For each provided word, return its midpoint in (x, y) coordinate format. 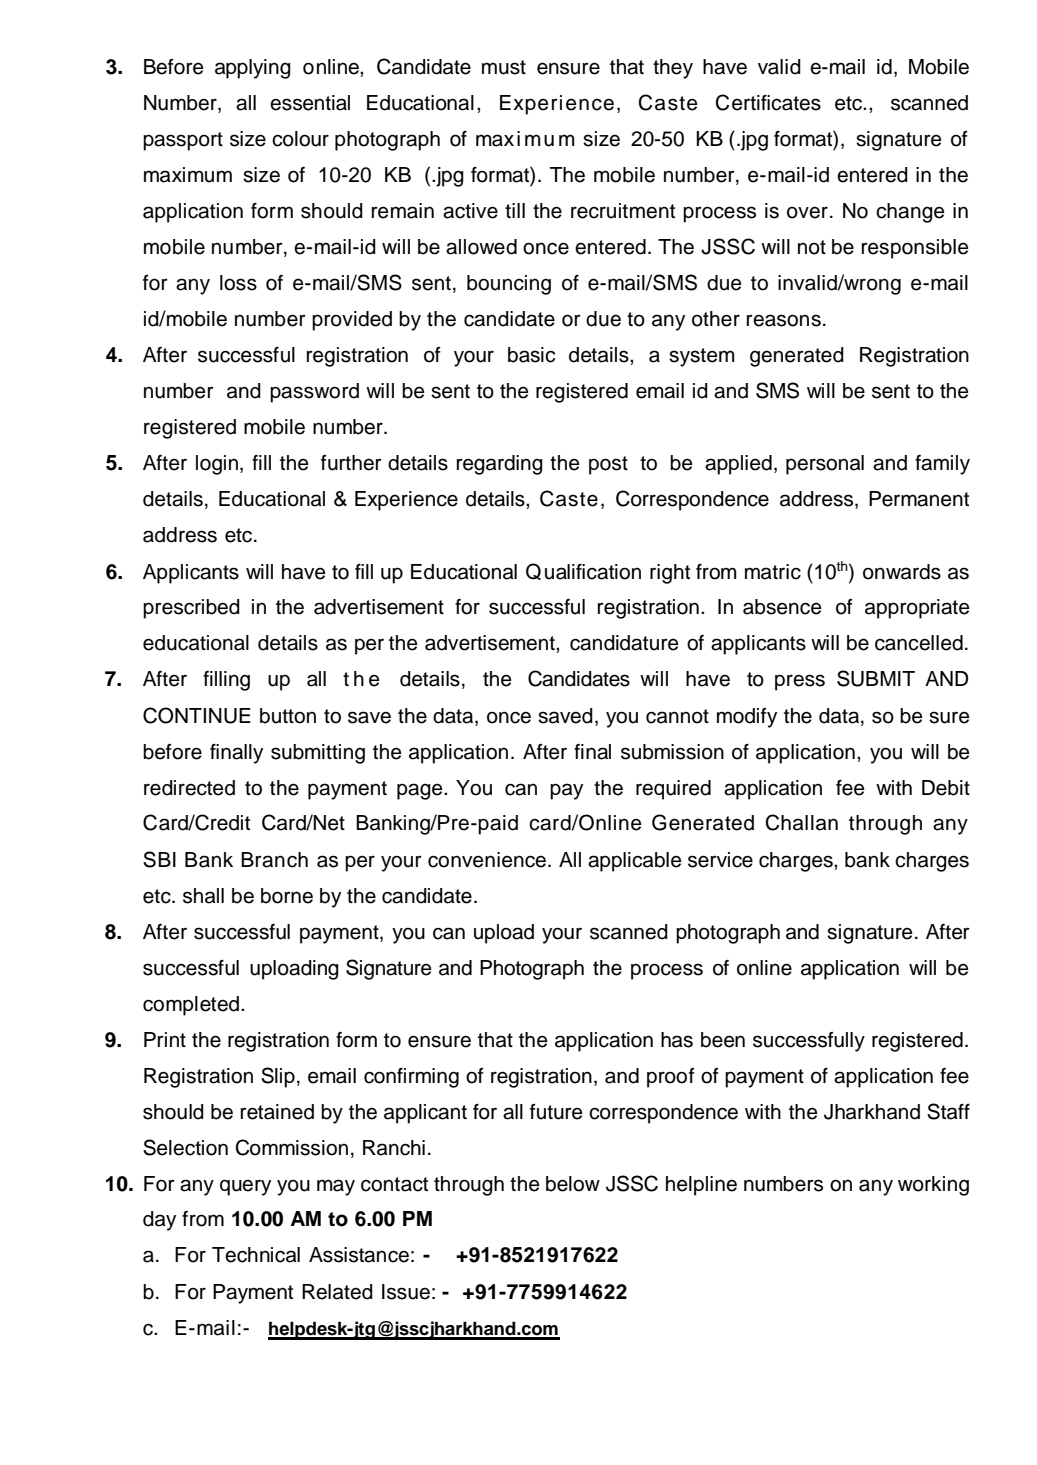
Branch (274, 860)
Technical (256, 1255)
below (573, 1184)
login (217, 465)
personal (825, 465)
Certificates (768, 102)
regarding (500, 465)
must (504, 67)
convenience (487, 860)
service (720, 860)
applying (253, 69)
